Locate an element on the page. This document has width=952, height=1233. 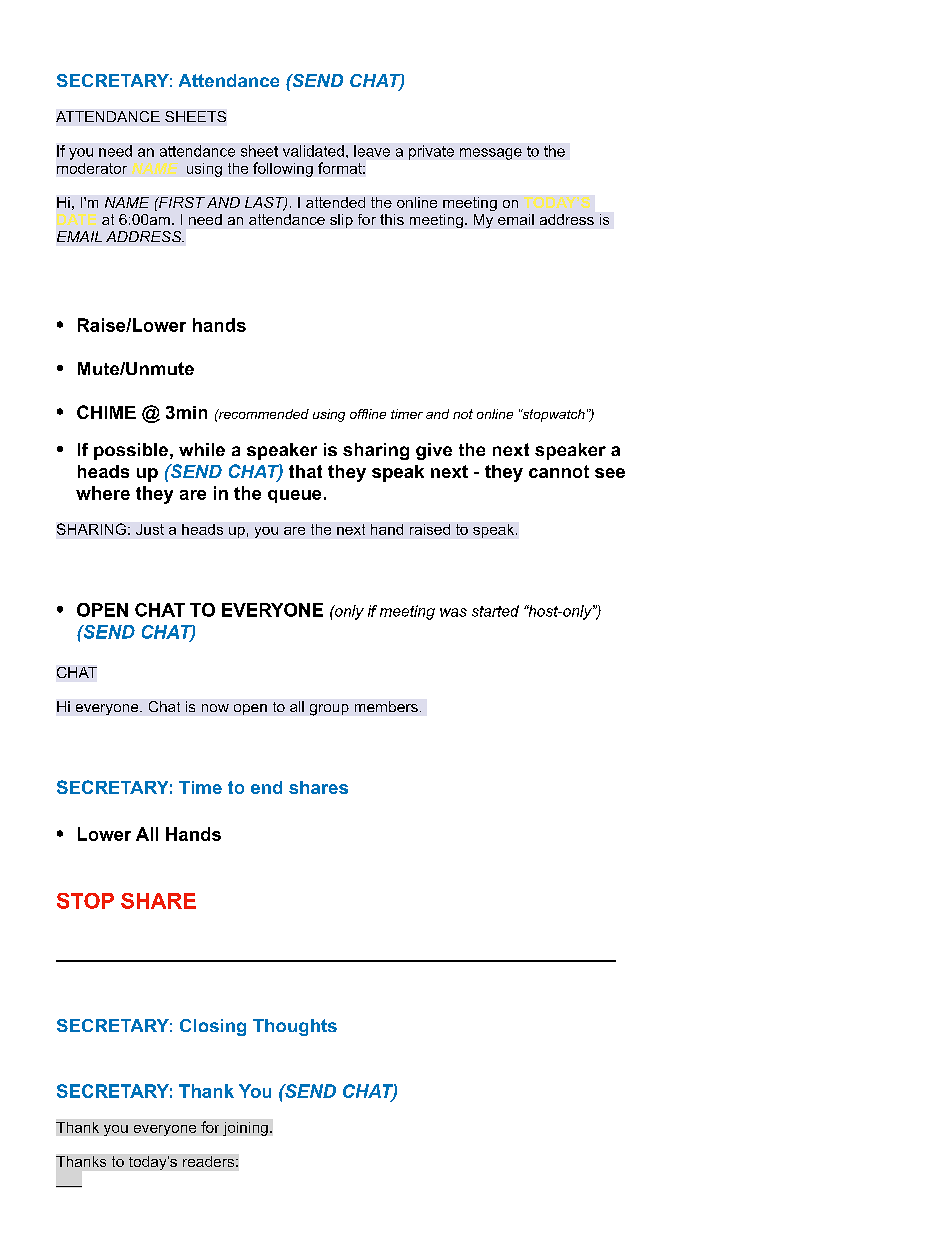
now is located at coordinates (215, 708).
